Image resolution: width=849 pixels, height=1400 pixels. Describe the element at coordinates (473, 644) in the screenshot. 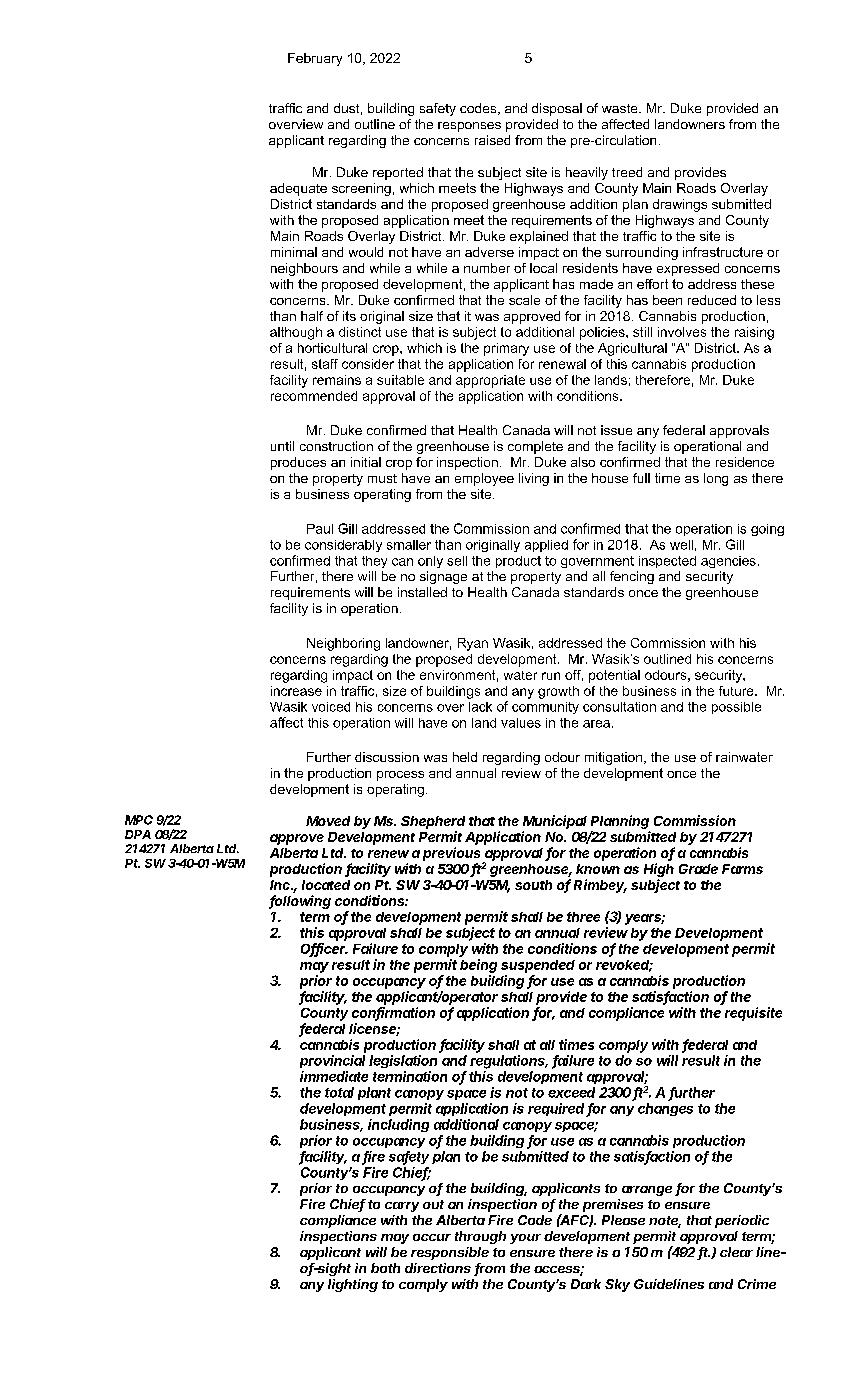

I see `Ryan` at that location.
